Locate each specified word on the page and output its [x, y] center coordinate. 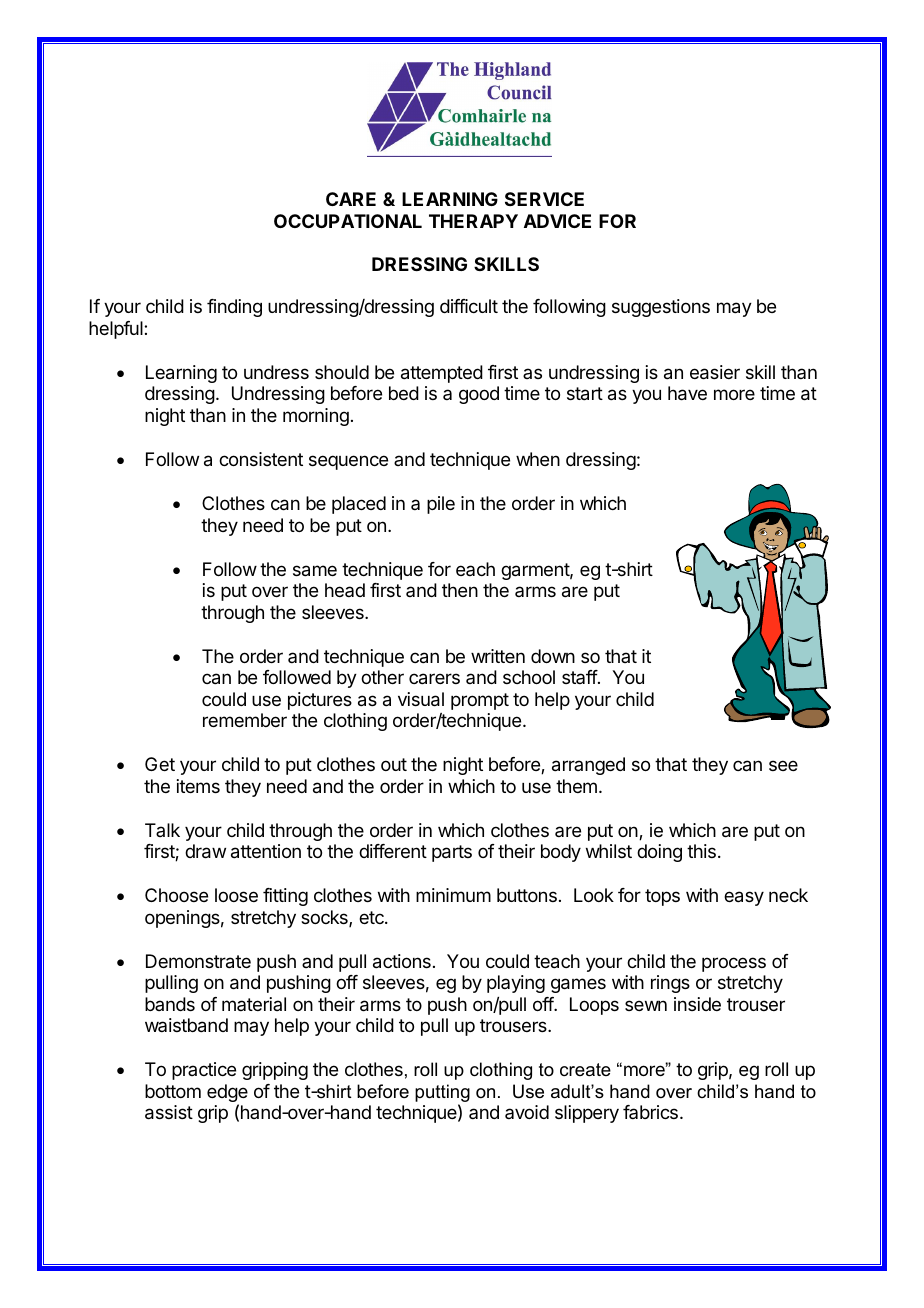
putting [442, 1094]
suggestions [661, 308]
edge [227, 1094]
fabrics [650, 1112]
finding [234, 308]
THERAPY [473, 221]
